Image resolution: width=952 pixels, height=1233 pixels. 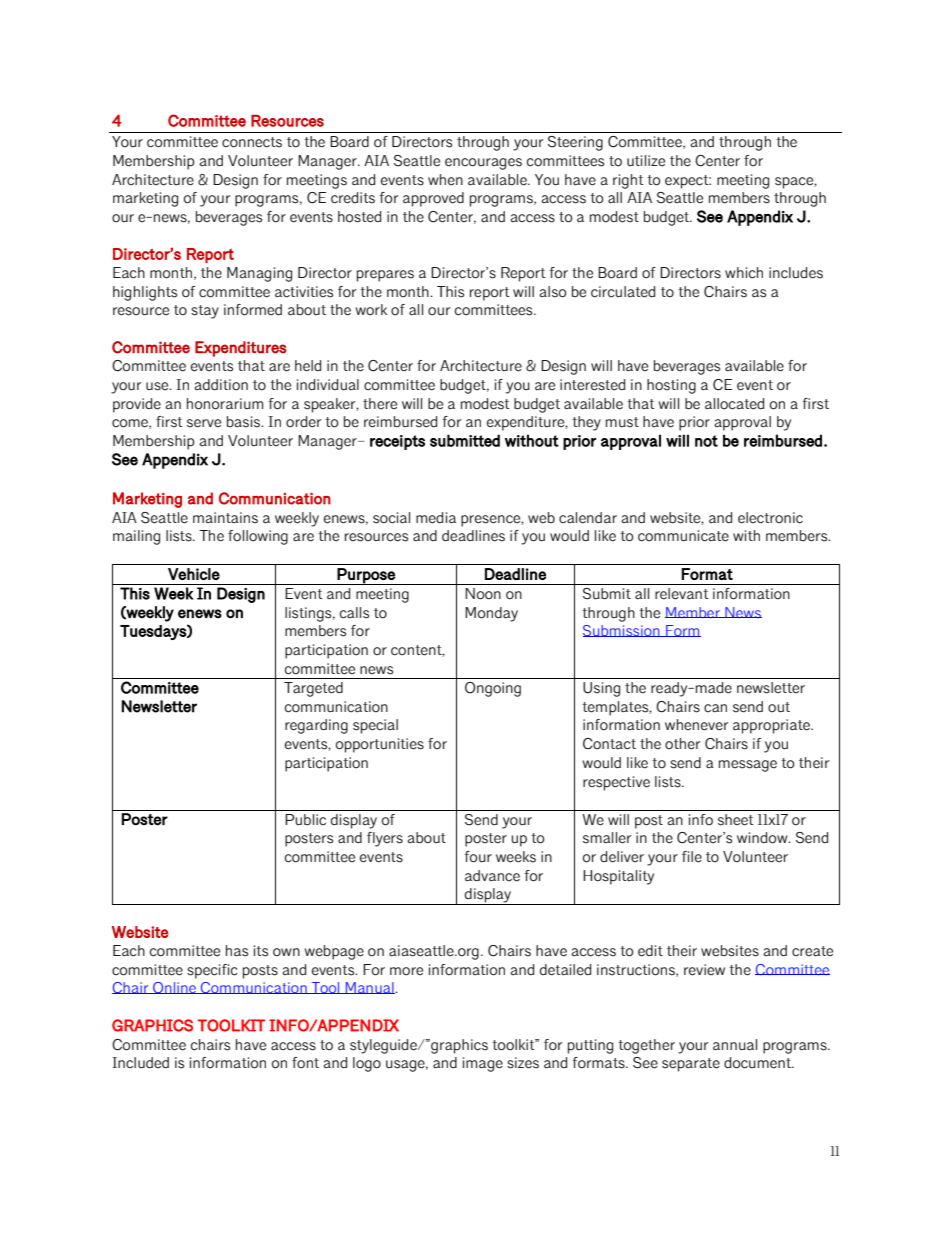 What do you see at coordinates (493, 689) in the screenshot?
I see `Ongoing` at bounding box center [493, 689].
